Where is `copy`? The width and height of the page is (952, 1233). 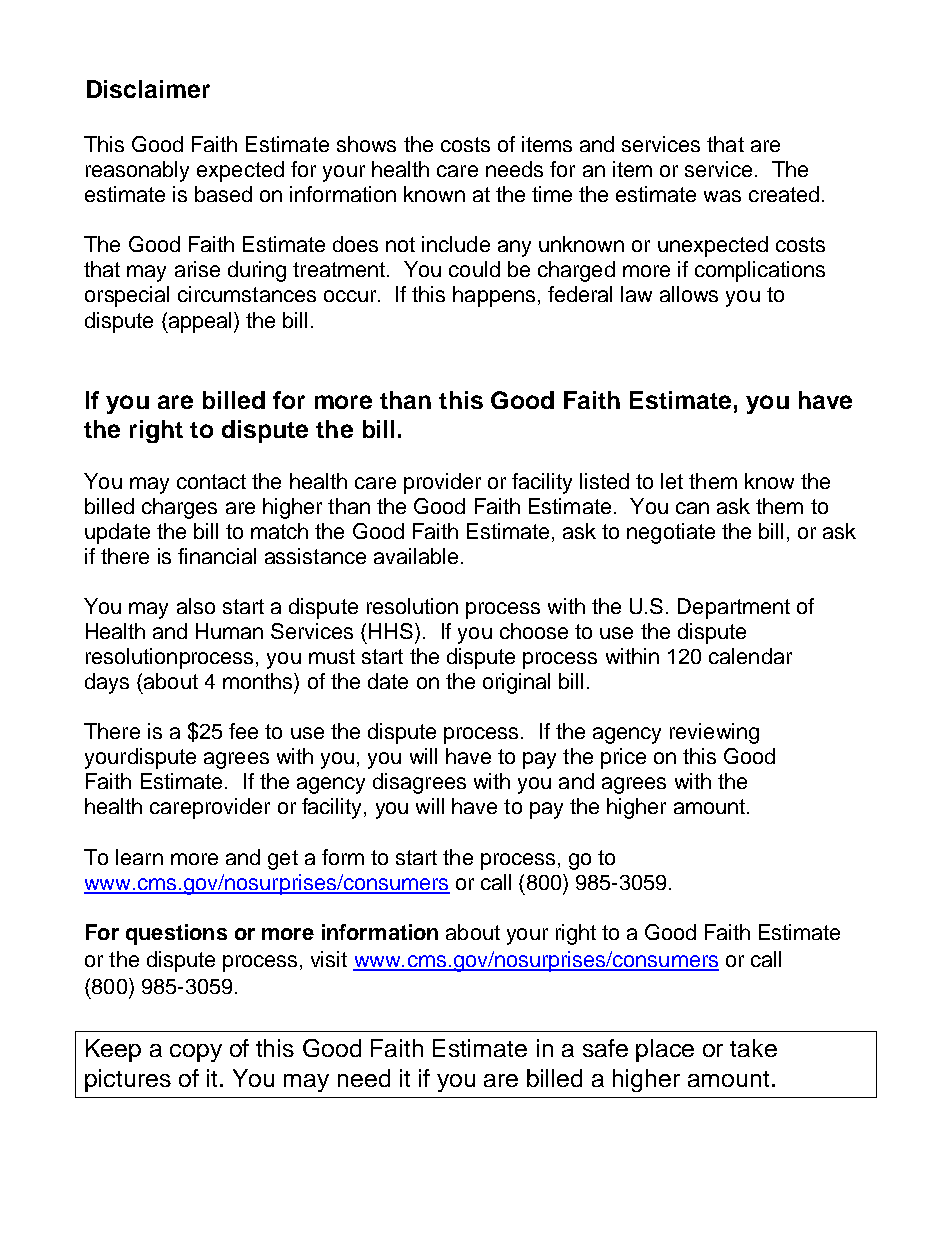
copy is located at coordinates (196, 1053).
